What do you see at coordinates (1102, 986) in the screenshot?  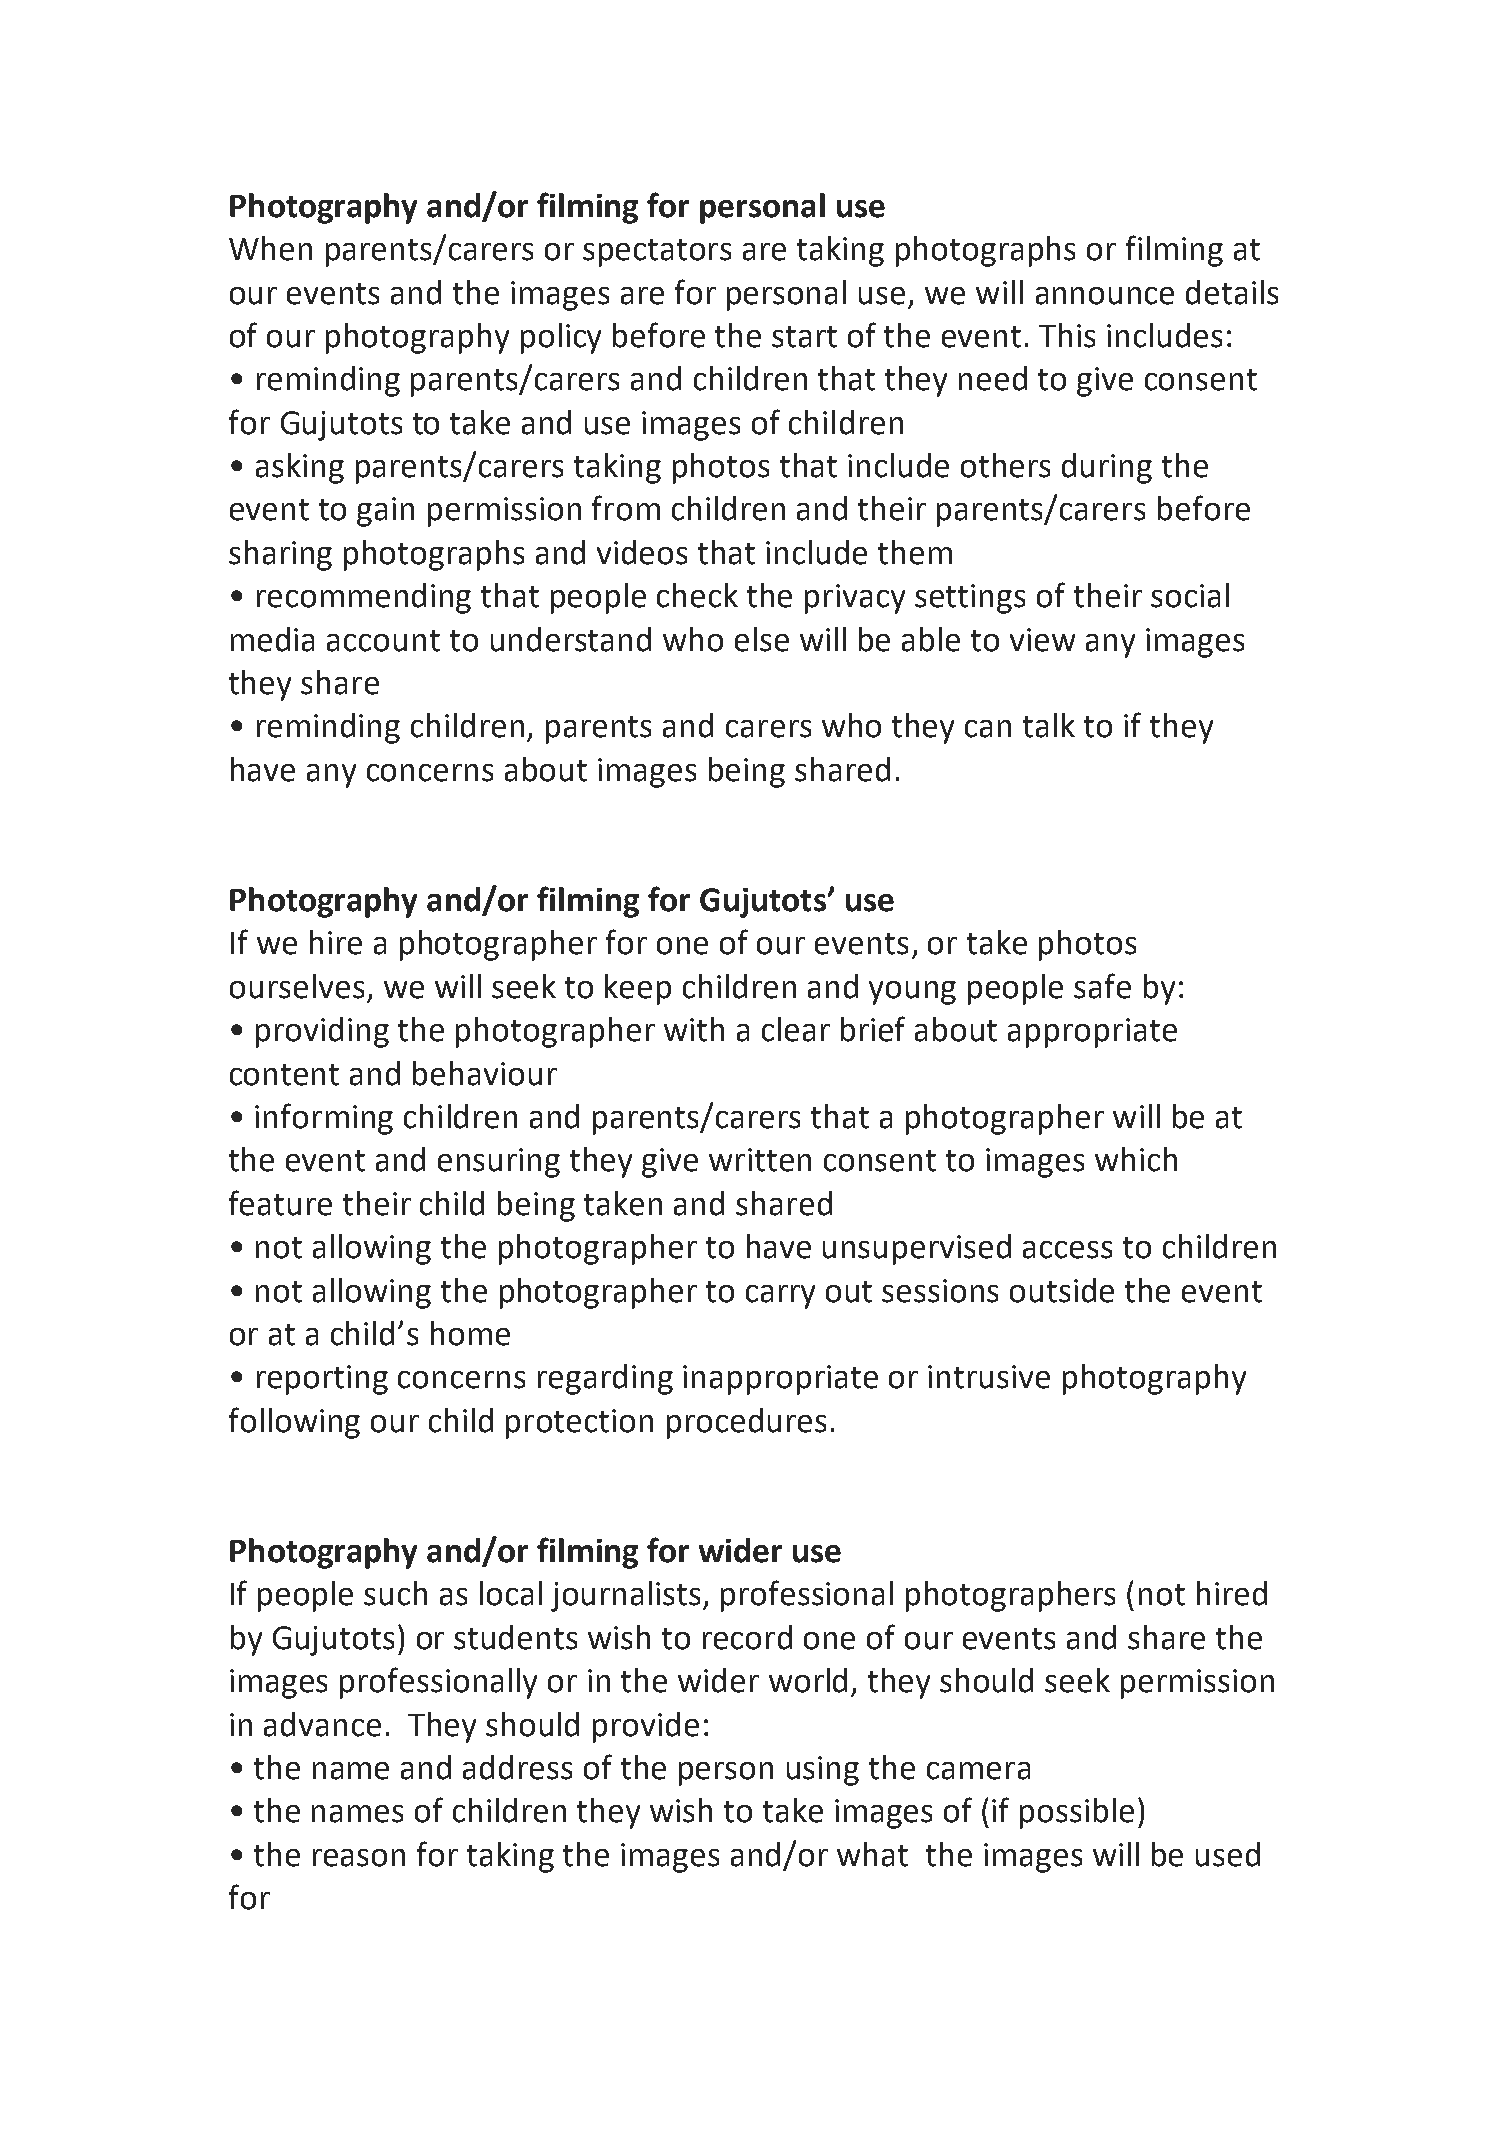 I see `safe` at bounding box center [1102, 986].
